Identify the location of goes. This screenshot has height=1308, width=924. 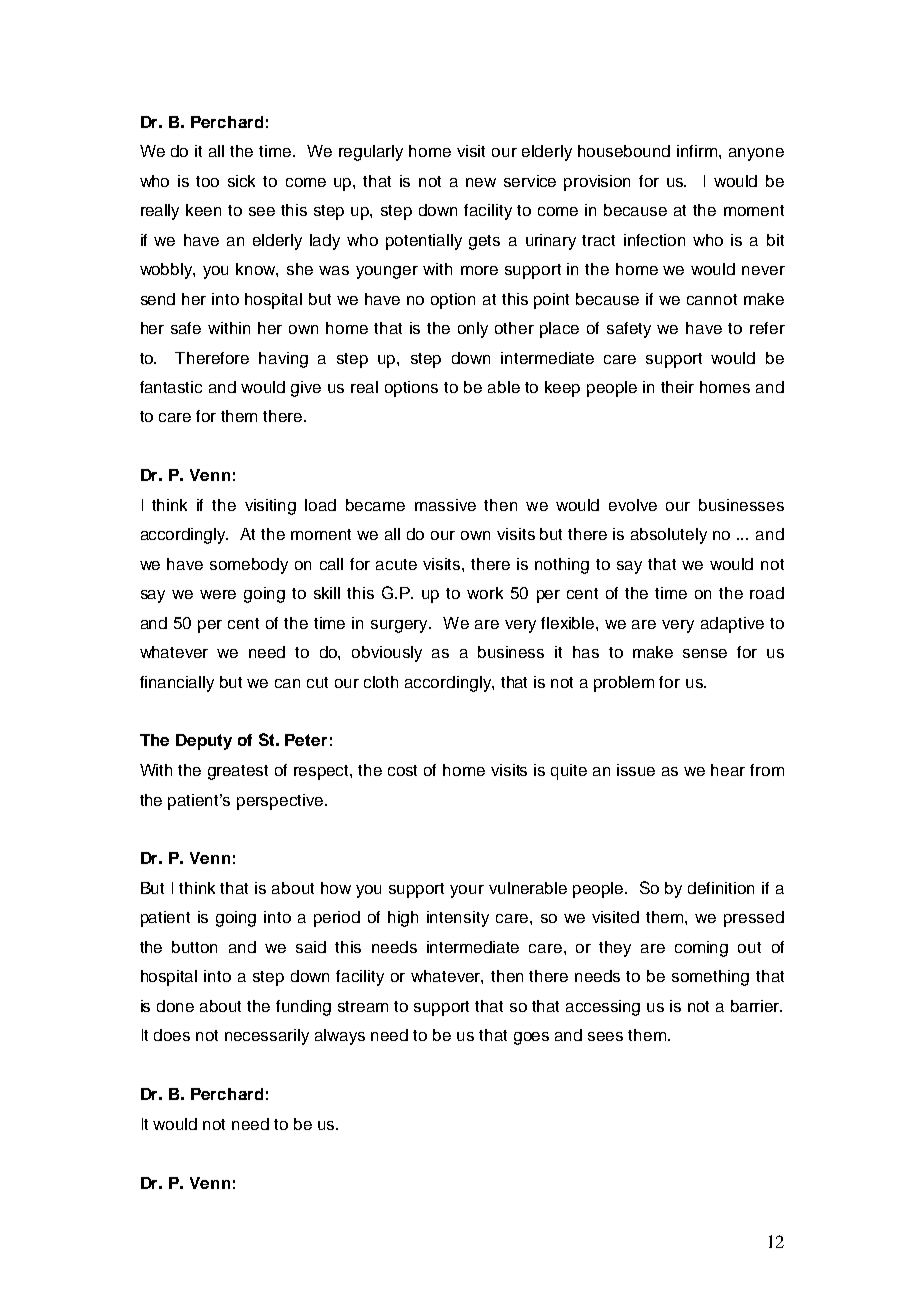
(531, 1038).
